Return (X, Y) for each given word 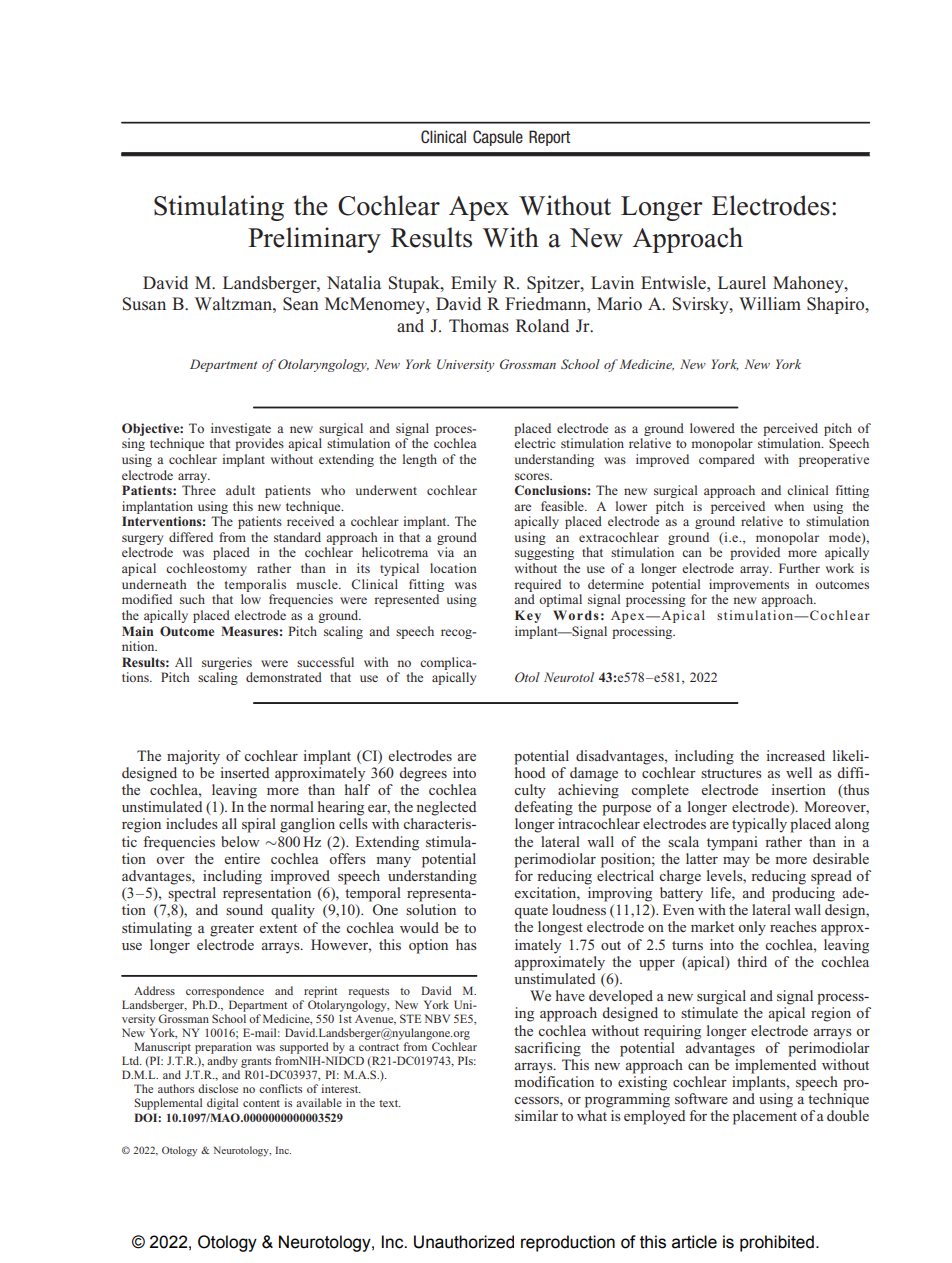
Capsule (498, 138)
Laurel (742, 282)
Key (528, 616)
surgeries (227, 663)
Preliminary (314, 240)
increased (795, 755)
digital (222, 1104)
